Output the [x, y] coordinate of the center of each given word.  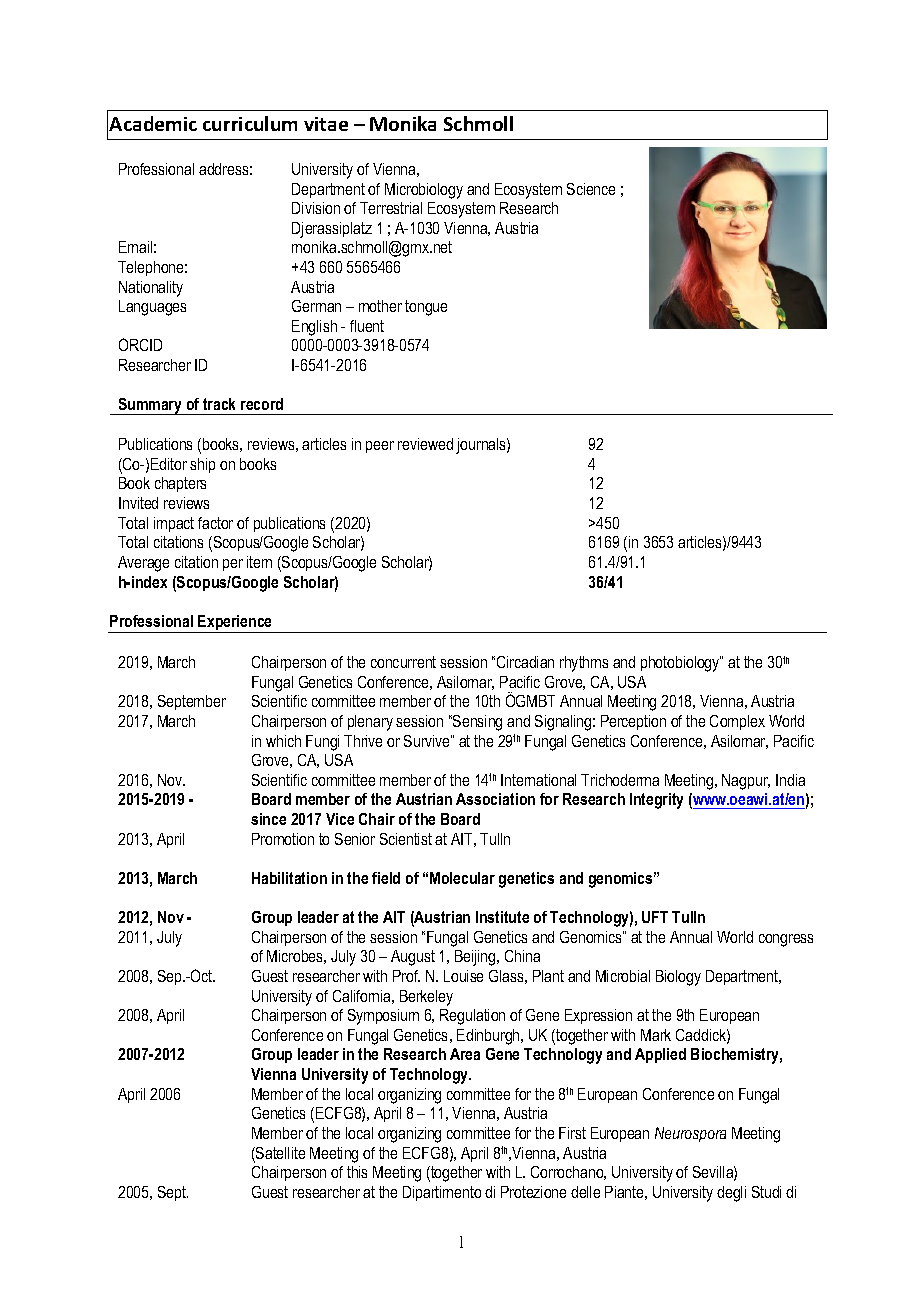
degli [731, 1194]
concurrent [403, 662]
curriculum [250, 123]
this [357, 1172]
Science [591, 189]
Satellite [279, 1154]
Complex [737, 722]
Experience [236, 624]
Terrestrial [391, 208]
